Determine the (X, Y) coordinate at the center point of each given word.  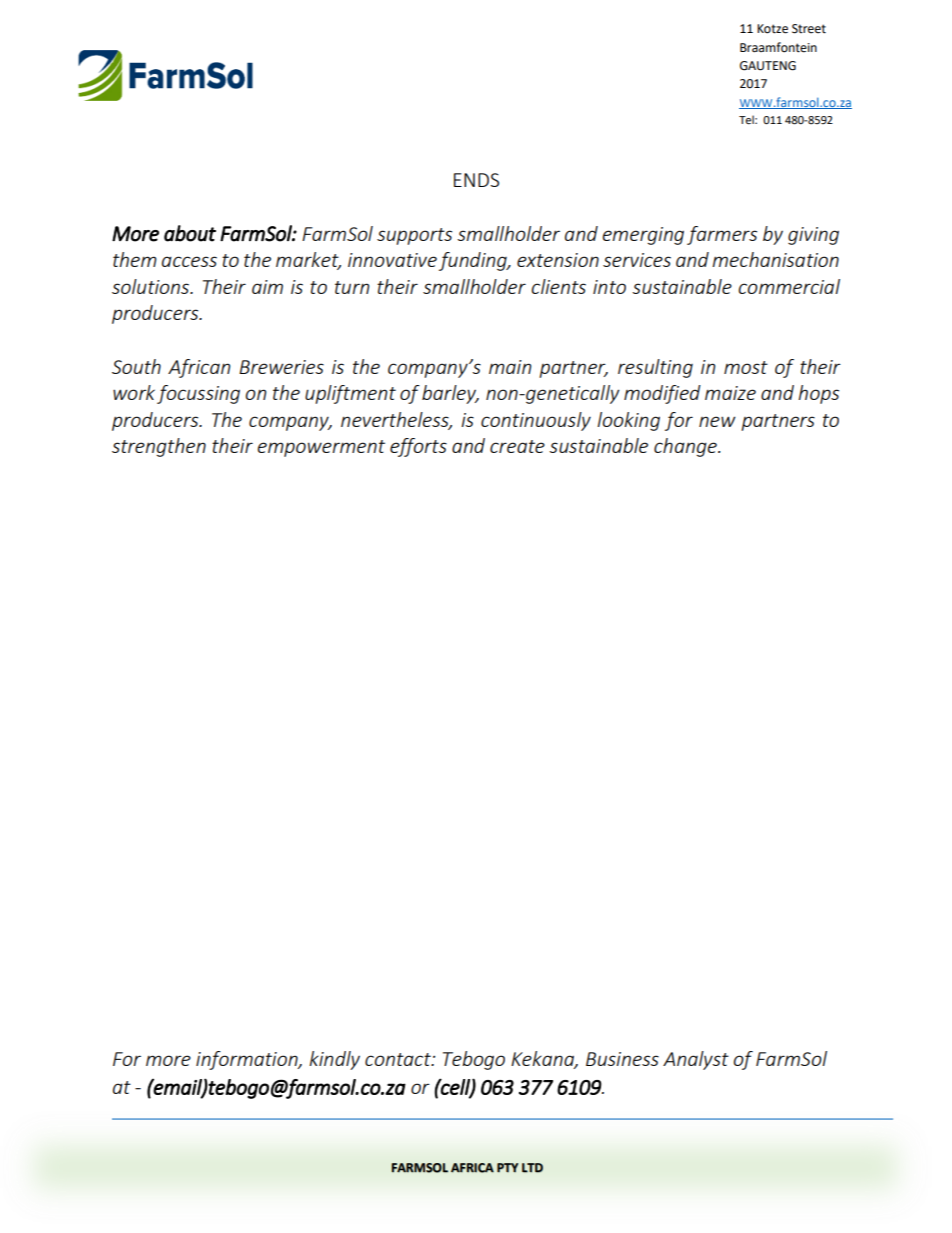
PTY (507, 1168)
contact (399, 1059)
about (190, 233)
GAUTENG (768, 66)
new (717, 421)
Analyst (696, 1060)
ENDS (476, 180)
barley (450, 394)
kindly (334, 1060)
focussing (198, 394)
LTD (532, 1168)
